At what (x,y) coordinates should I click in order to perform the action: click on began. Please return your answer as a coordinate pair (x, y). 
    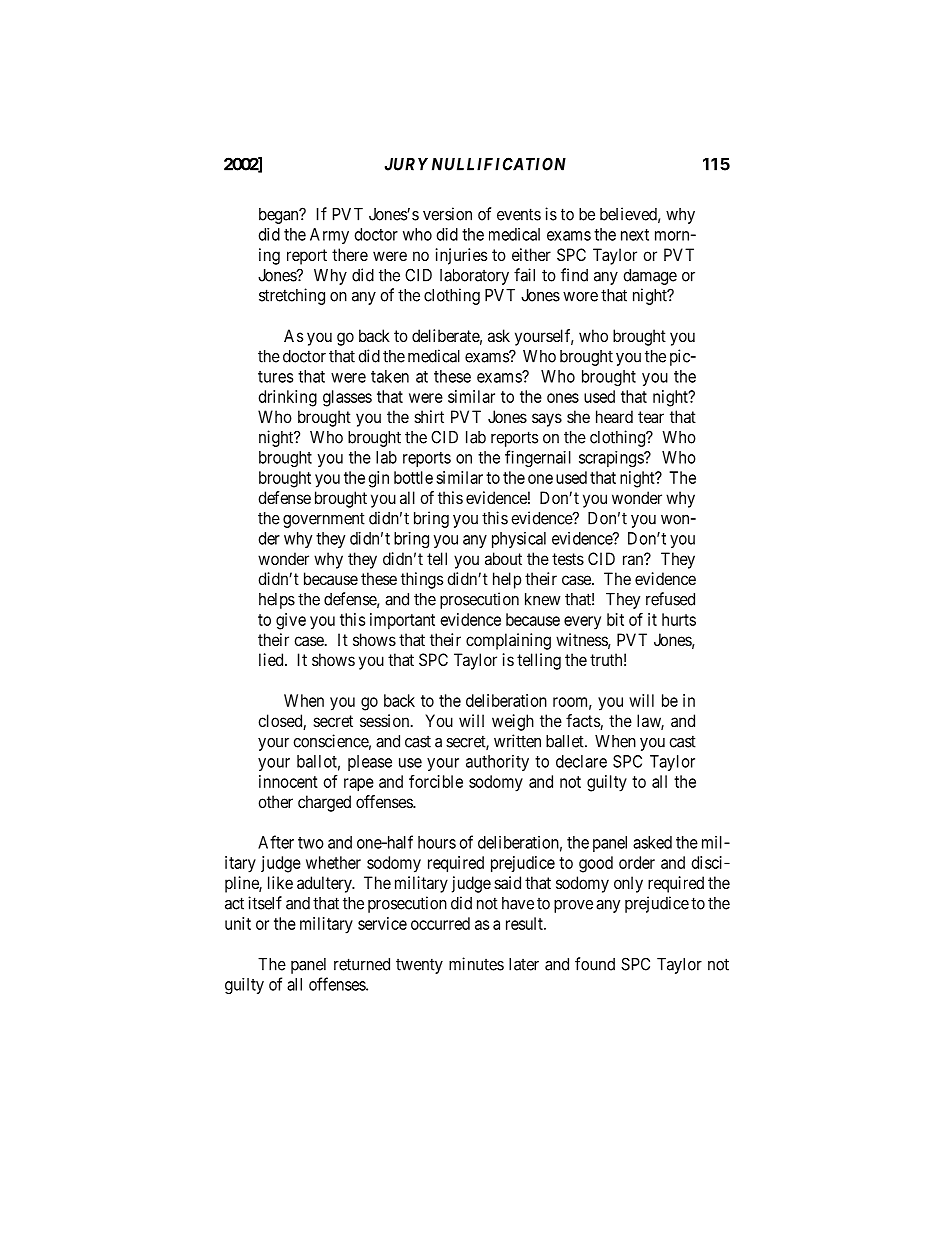
    Looking at the image, I should click on (280, 216).
